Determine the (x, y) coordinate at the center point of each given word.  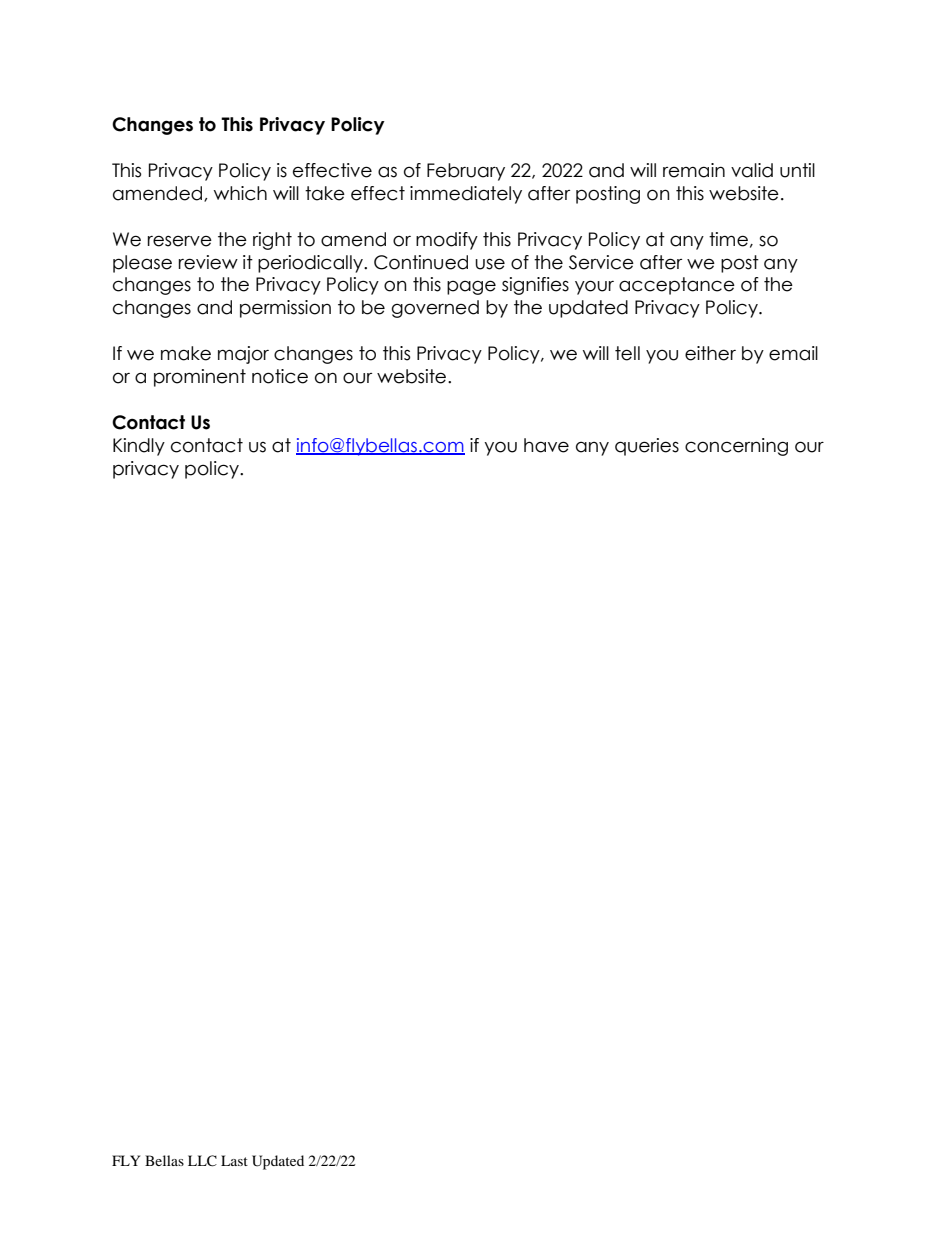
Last (234, 1160)
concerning (736, 447)
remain (694, 170)
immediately (466, 195)
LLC (202, 1161)
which (240, 193)
